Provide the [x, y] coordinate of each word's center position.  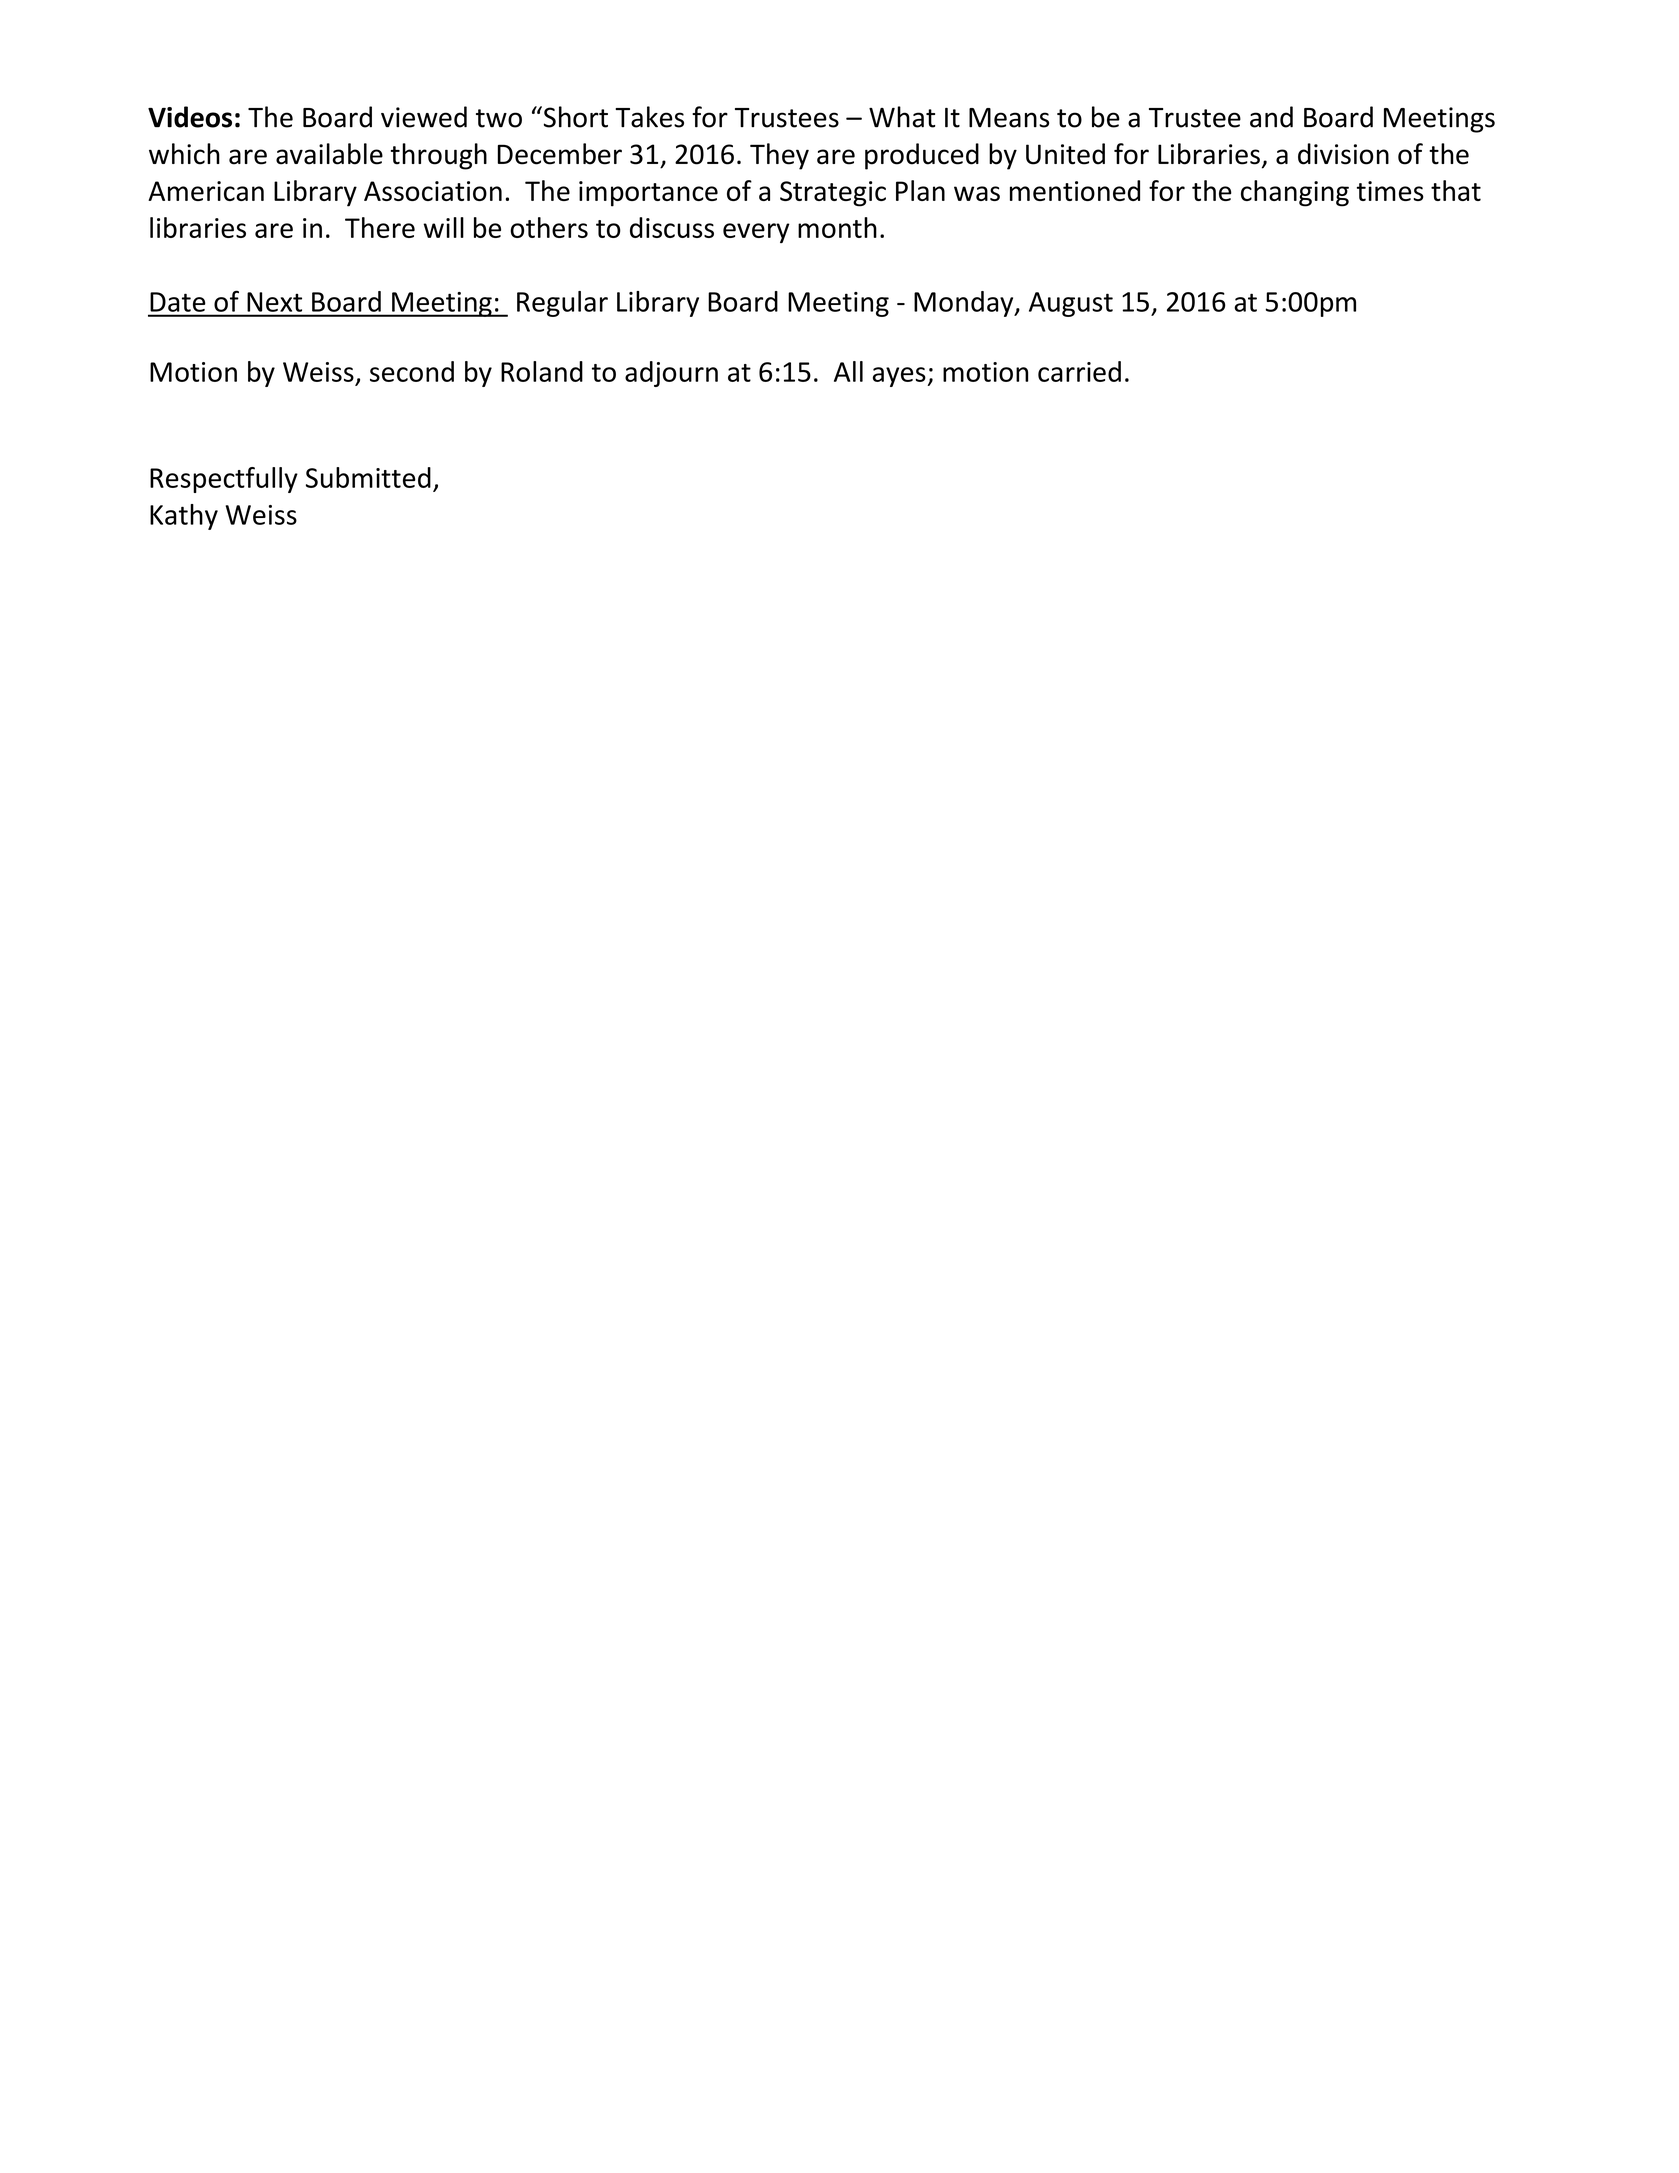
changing [1295, 193]
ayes [900, 377]
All [848, 371]
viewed [424, 117]
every [756, 233]
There [380, 227]
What [902, 117]
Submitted [368, 477]
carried [1079, 371]
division [1343, 154]
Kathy [184, 517]
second [412, 371]
